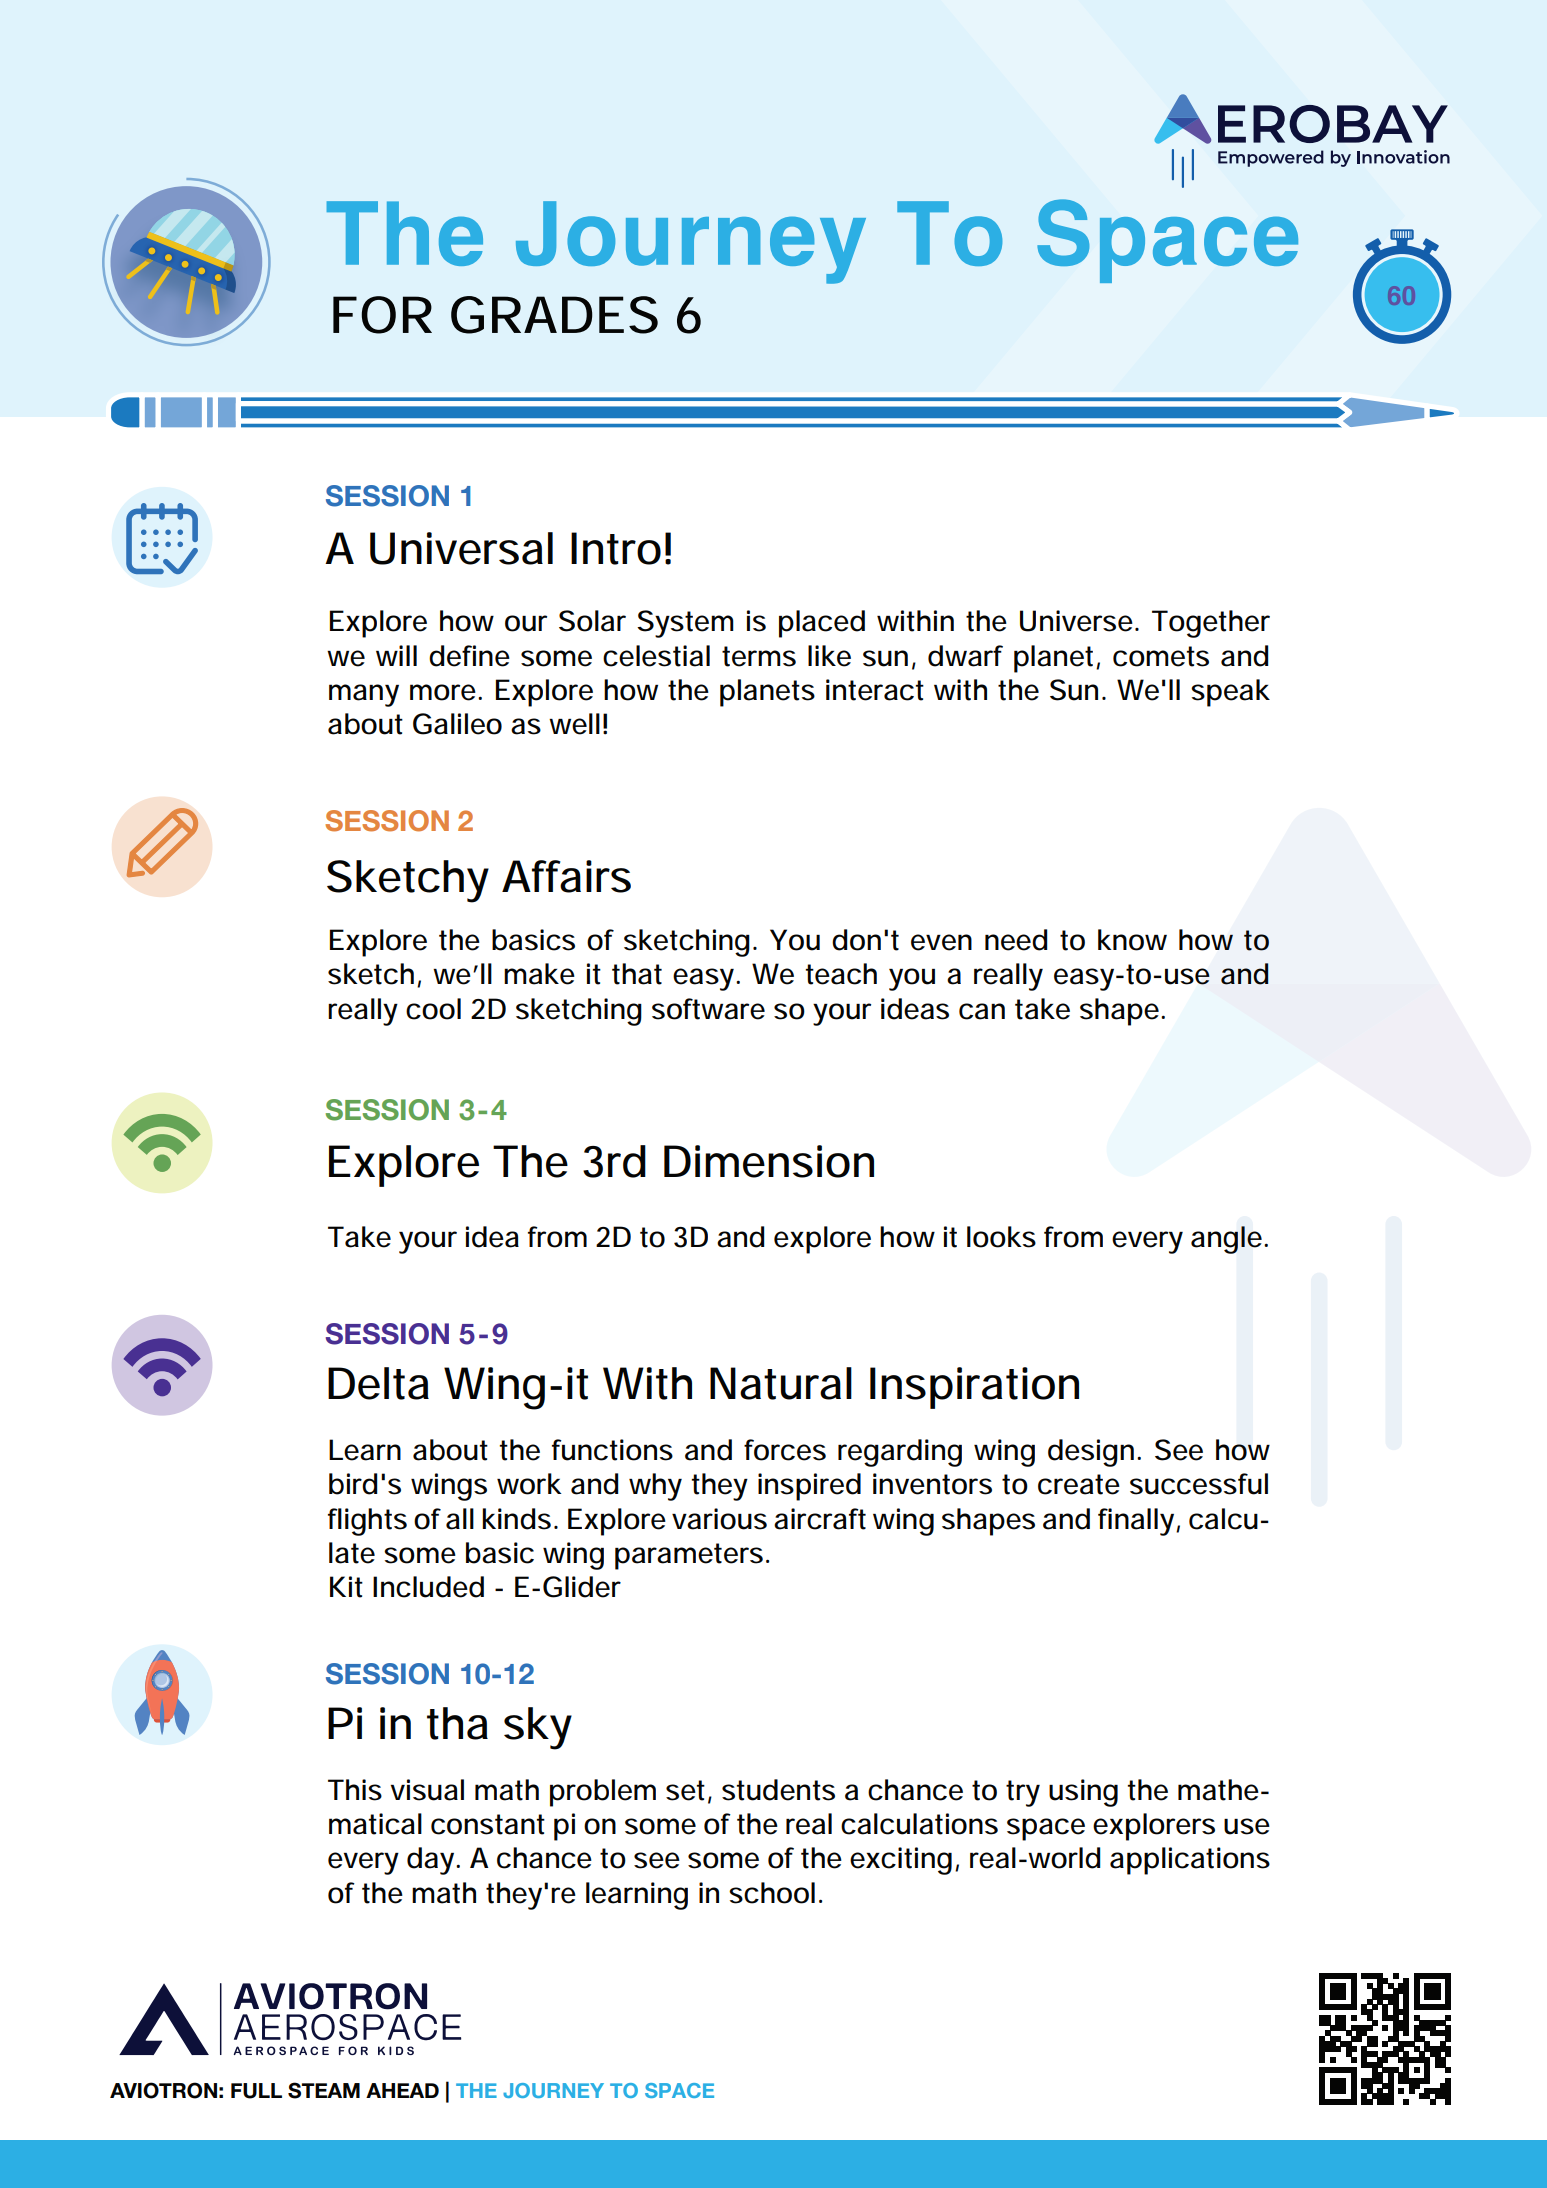  Describe the element at coordinates (772, 1893) in the page. I see `school` at that location.
